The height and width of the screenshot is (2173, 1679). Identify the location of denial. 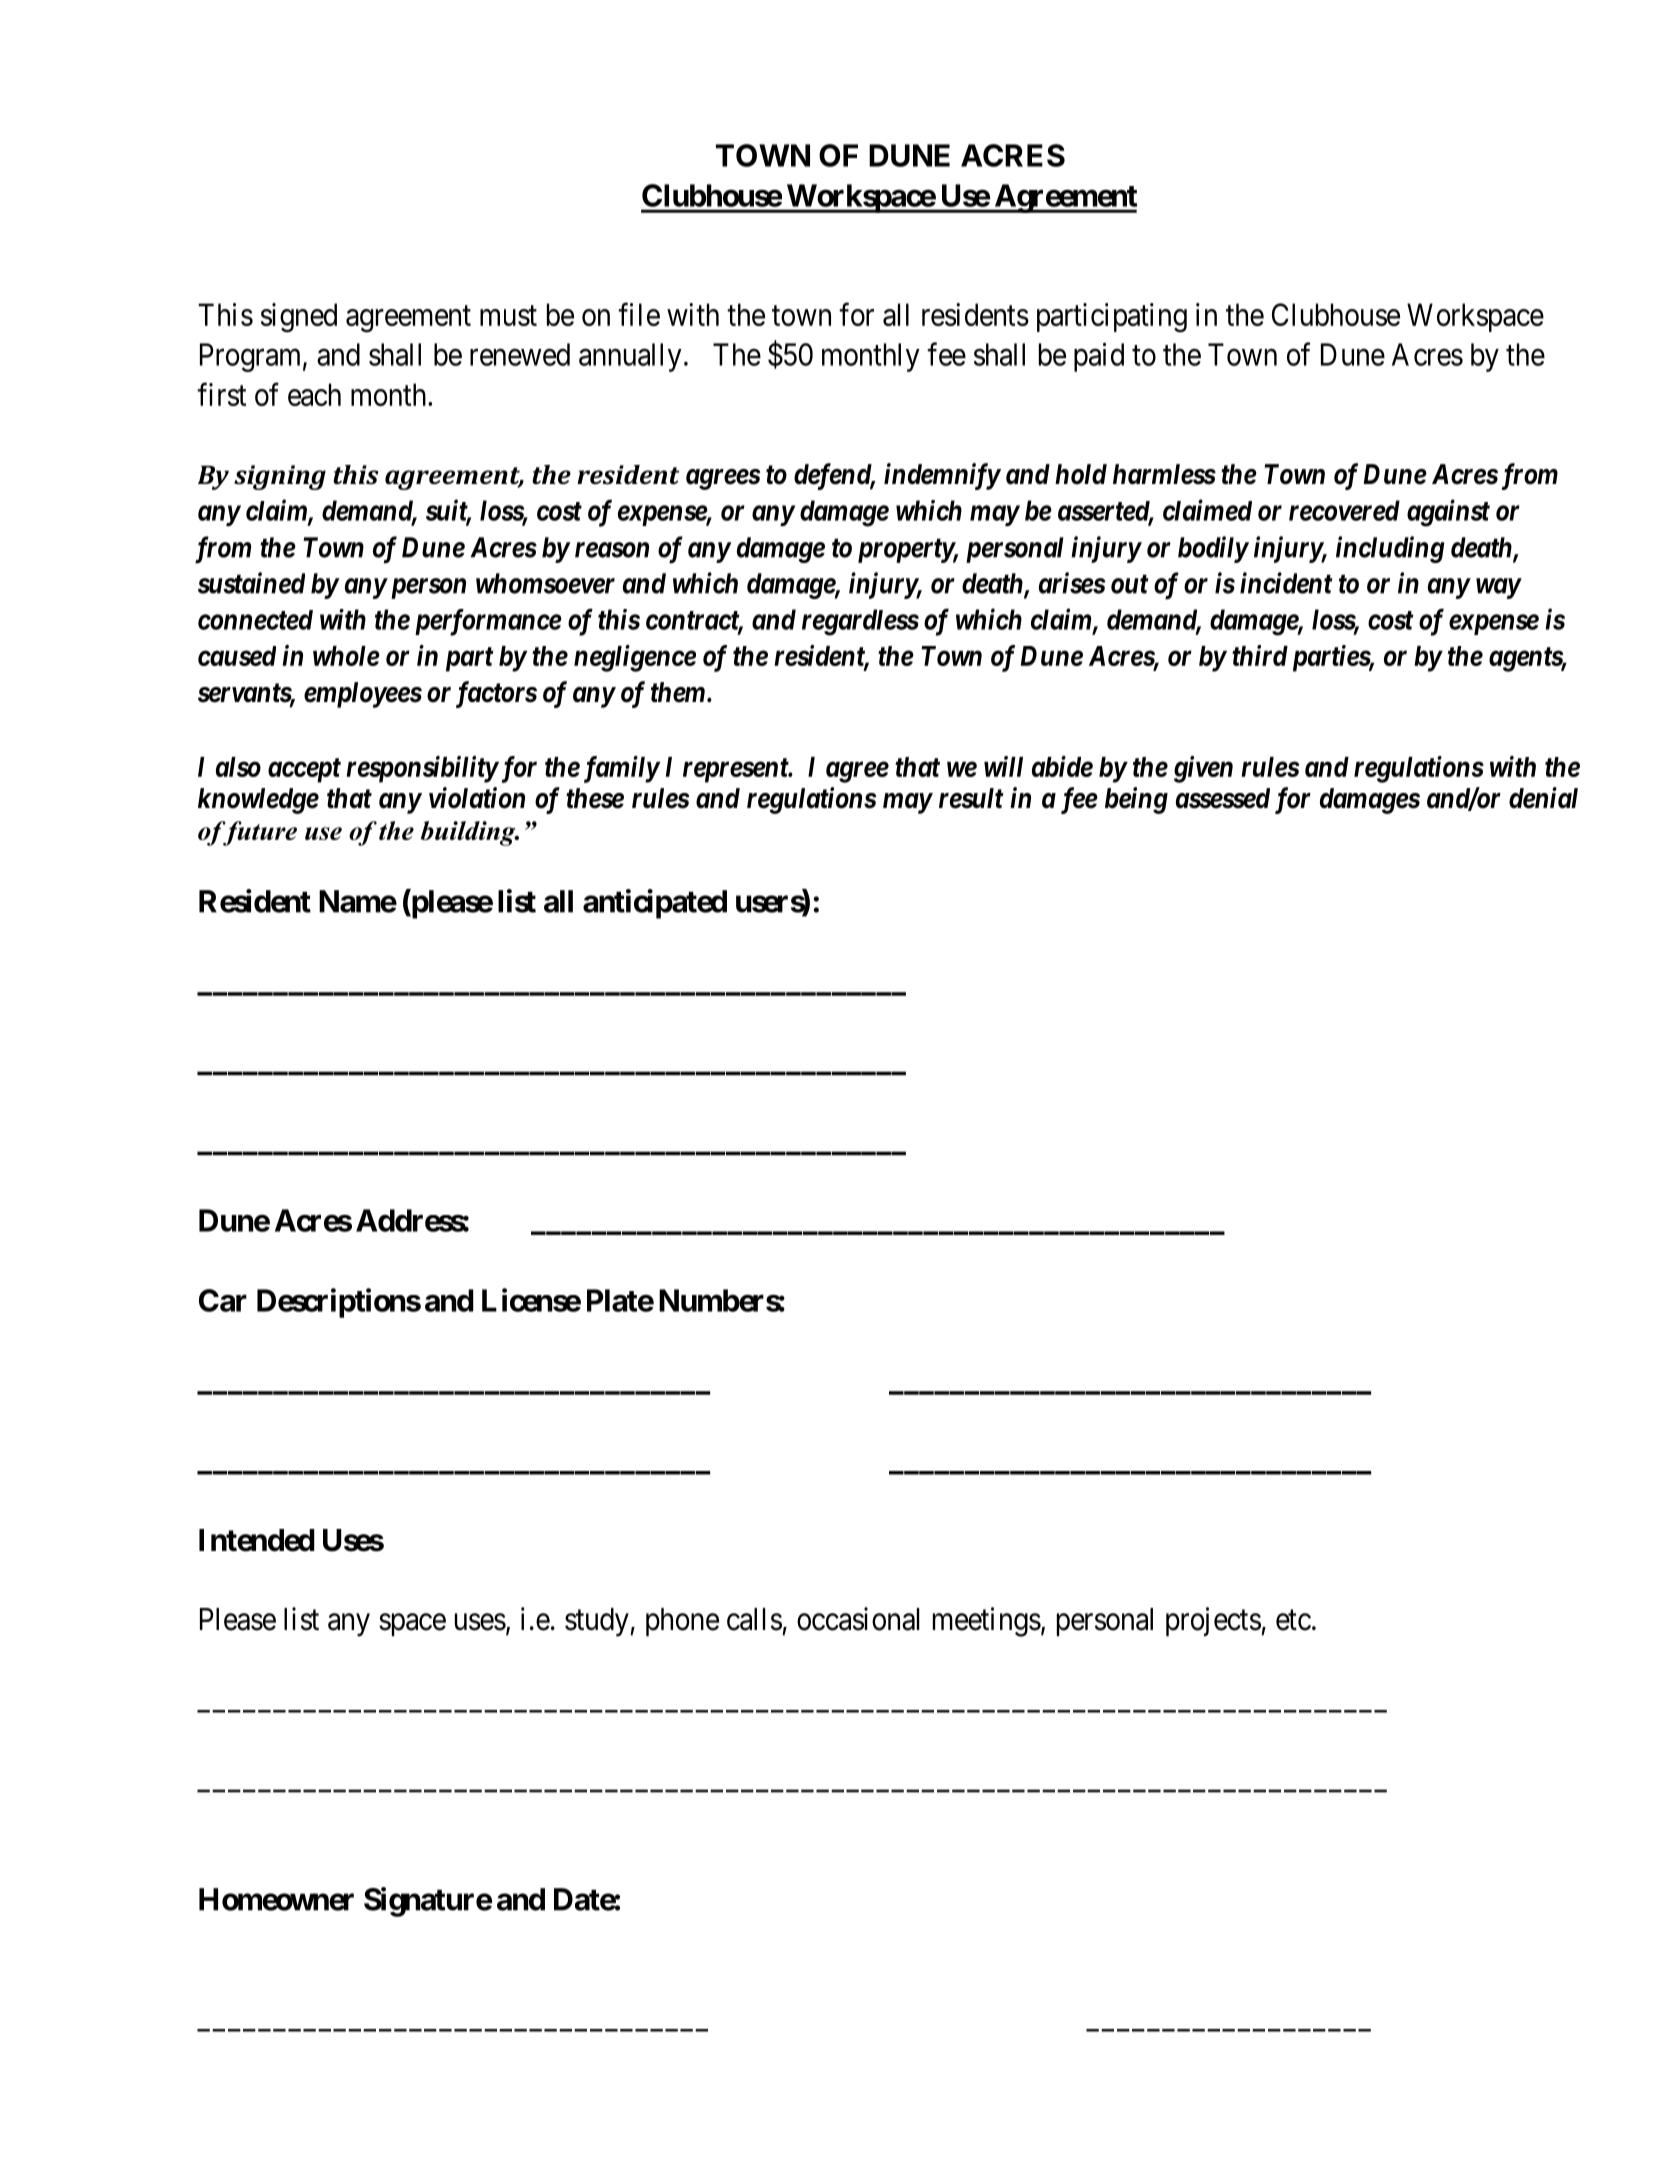
(1543, 798).
